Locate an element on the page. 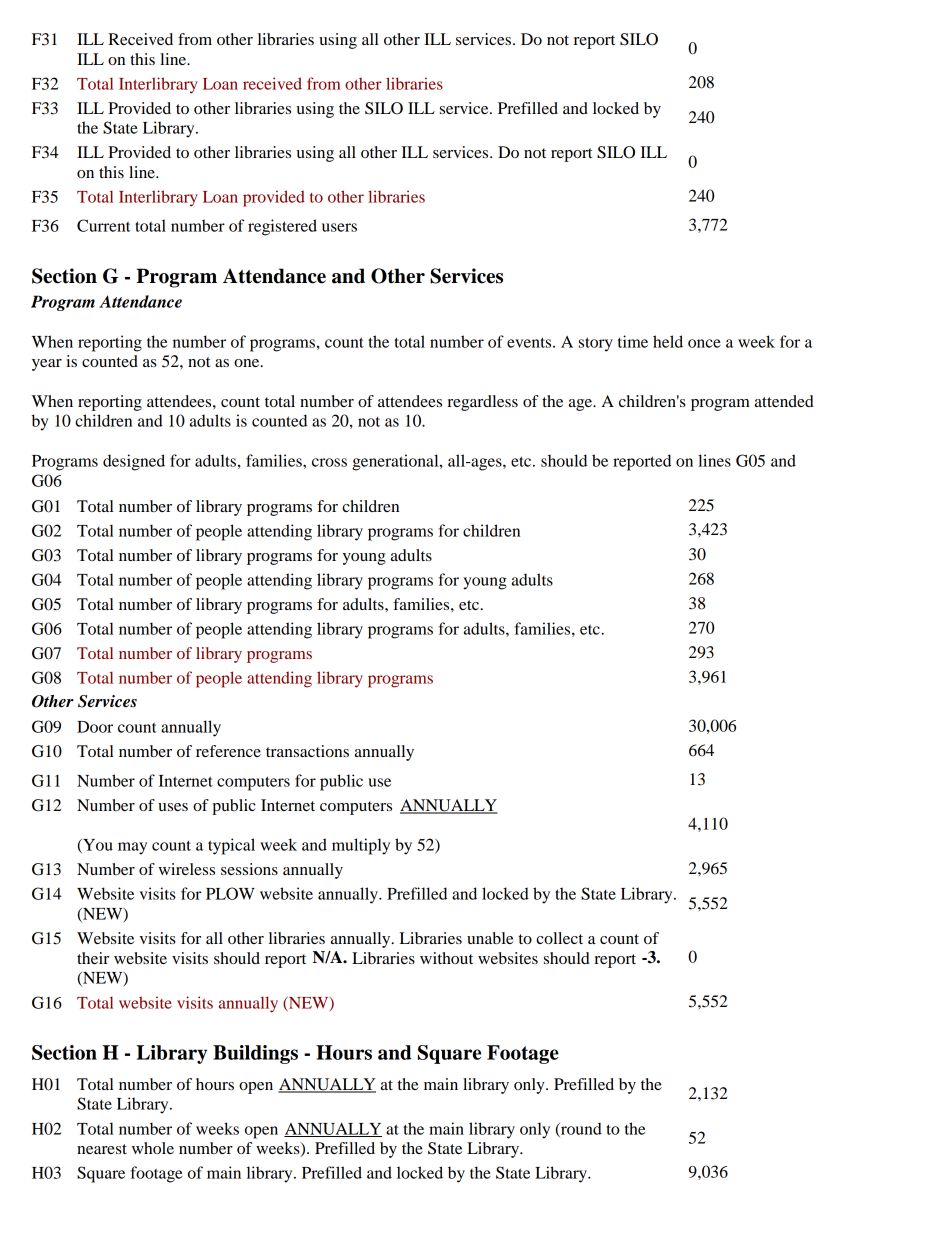 The width and height of the image is (952, 1233). transactions is located at coordinates (307, 751).
